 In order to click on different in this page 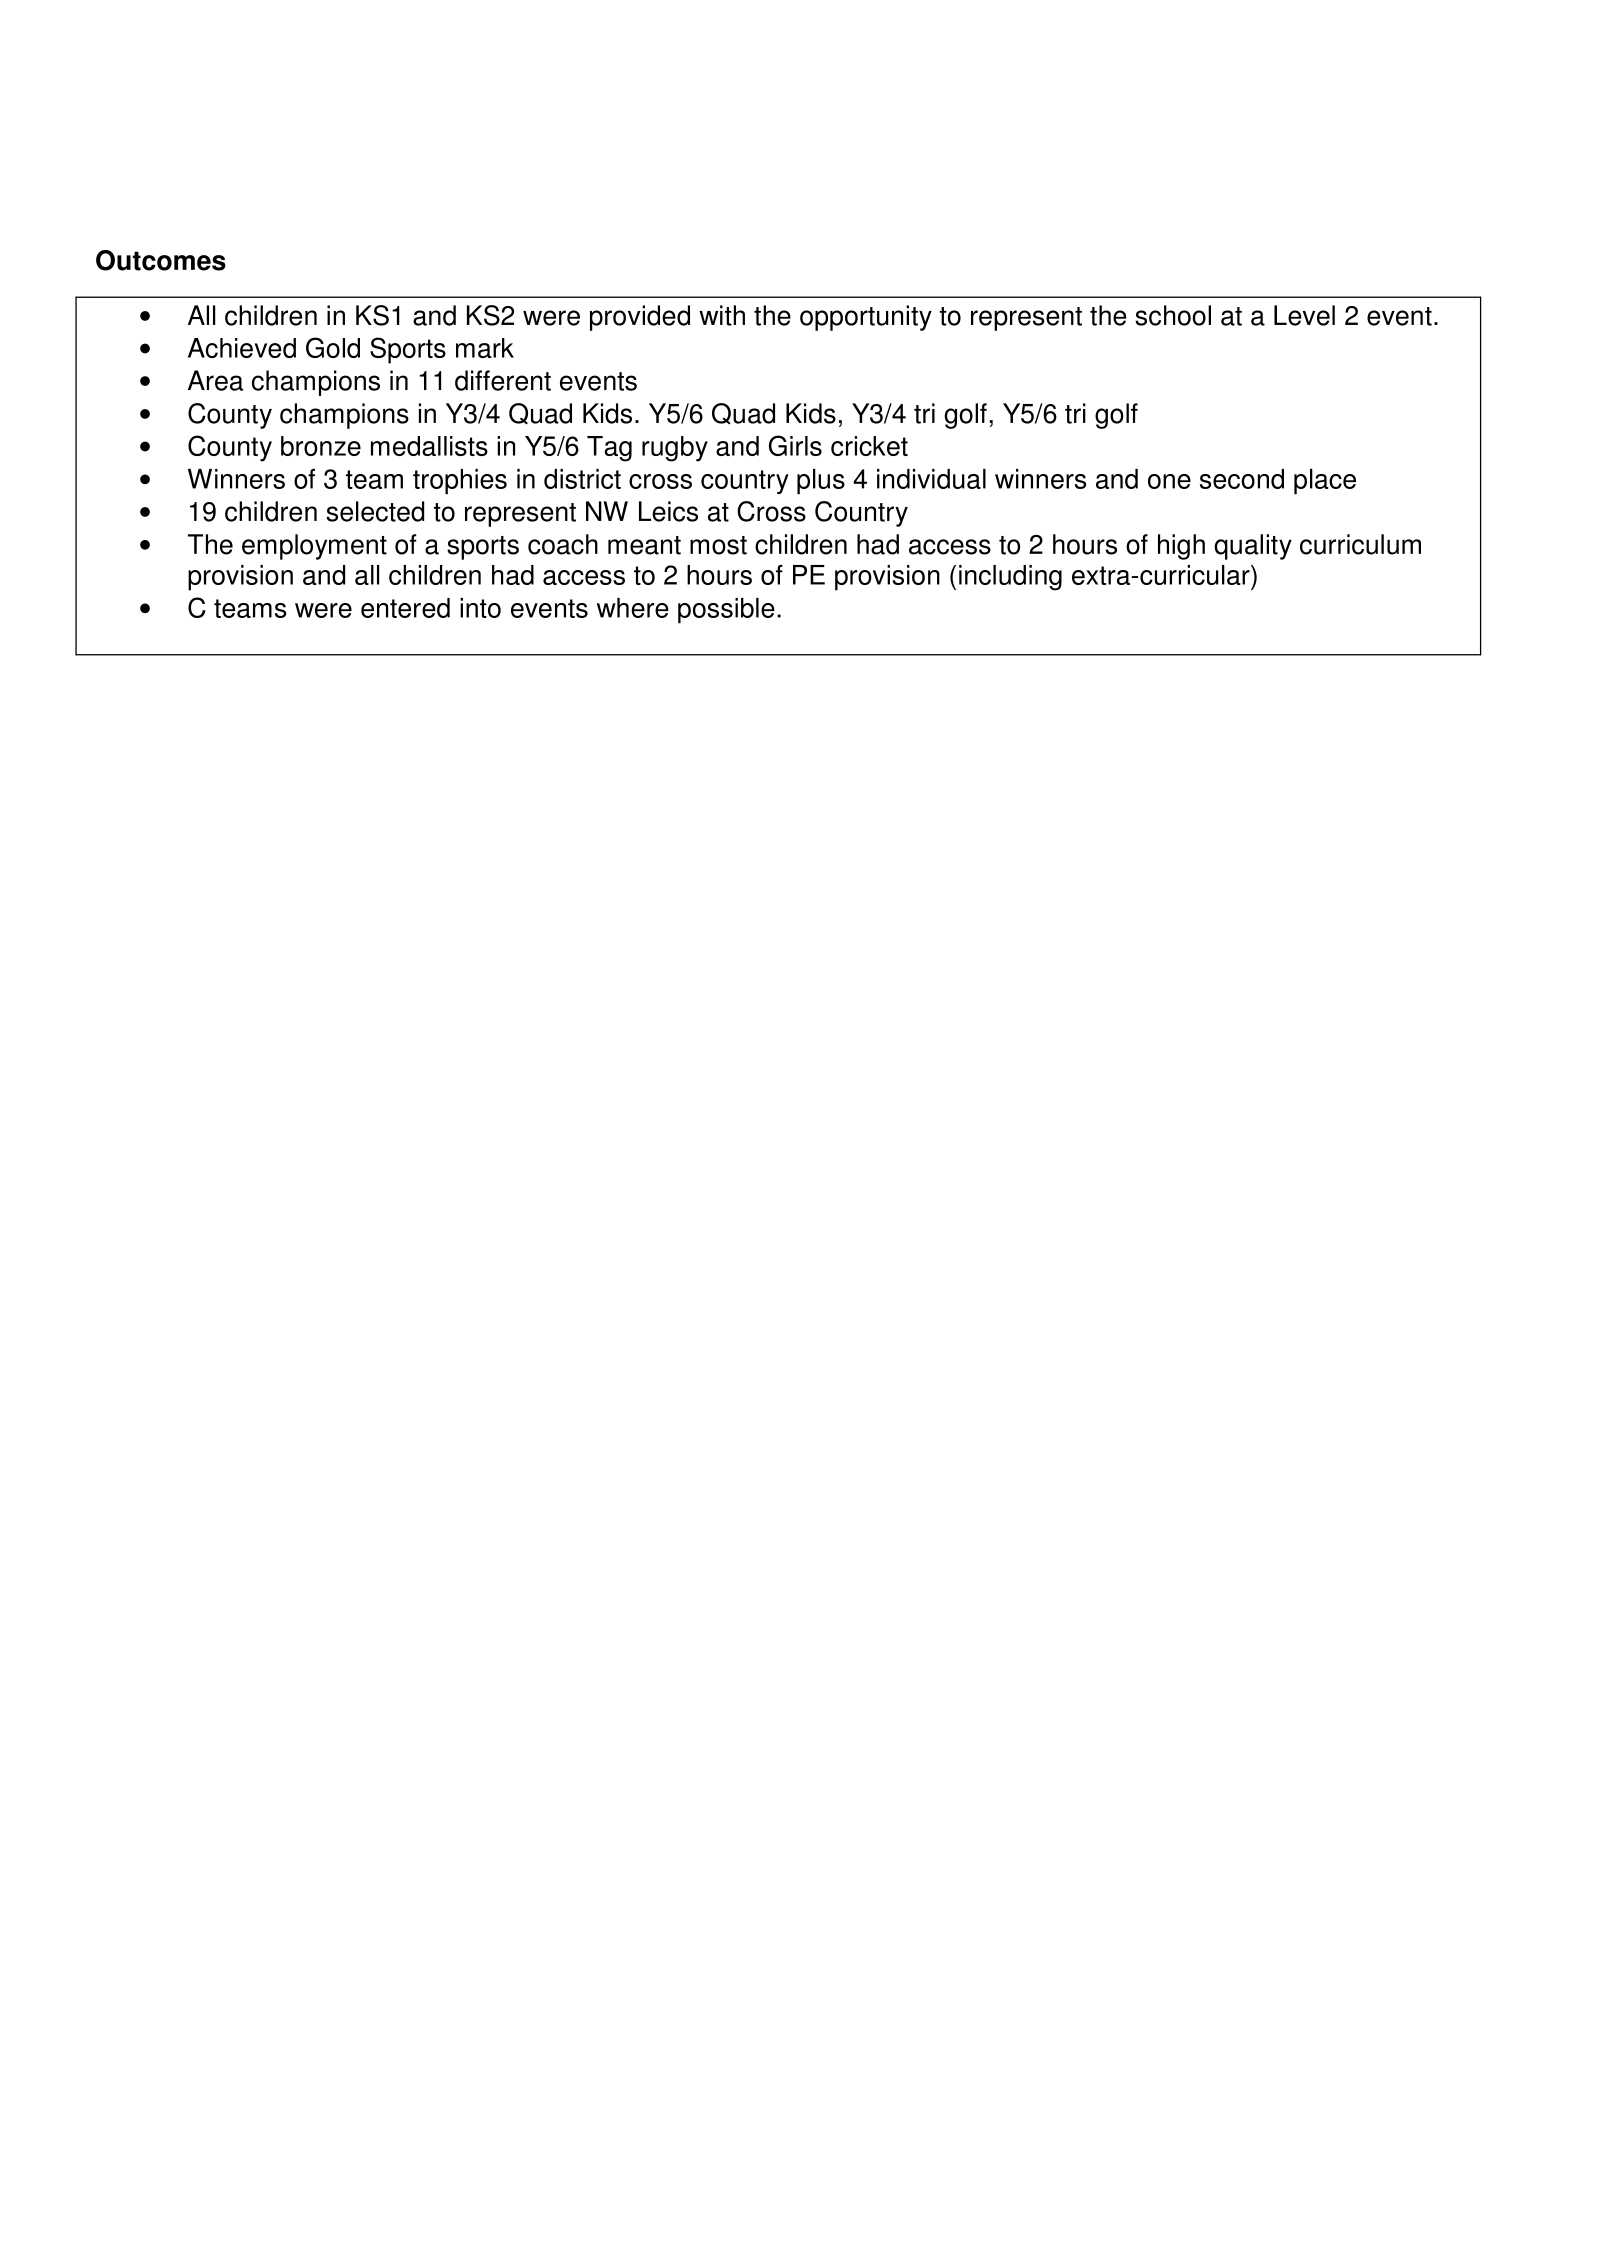, I will do `click(503, 380)`.
